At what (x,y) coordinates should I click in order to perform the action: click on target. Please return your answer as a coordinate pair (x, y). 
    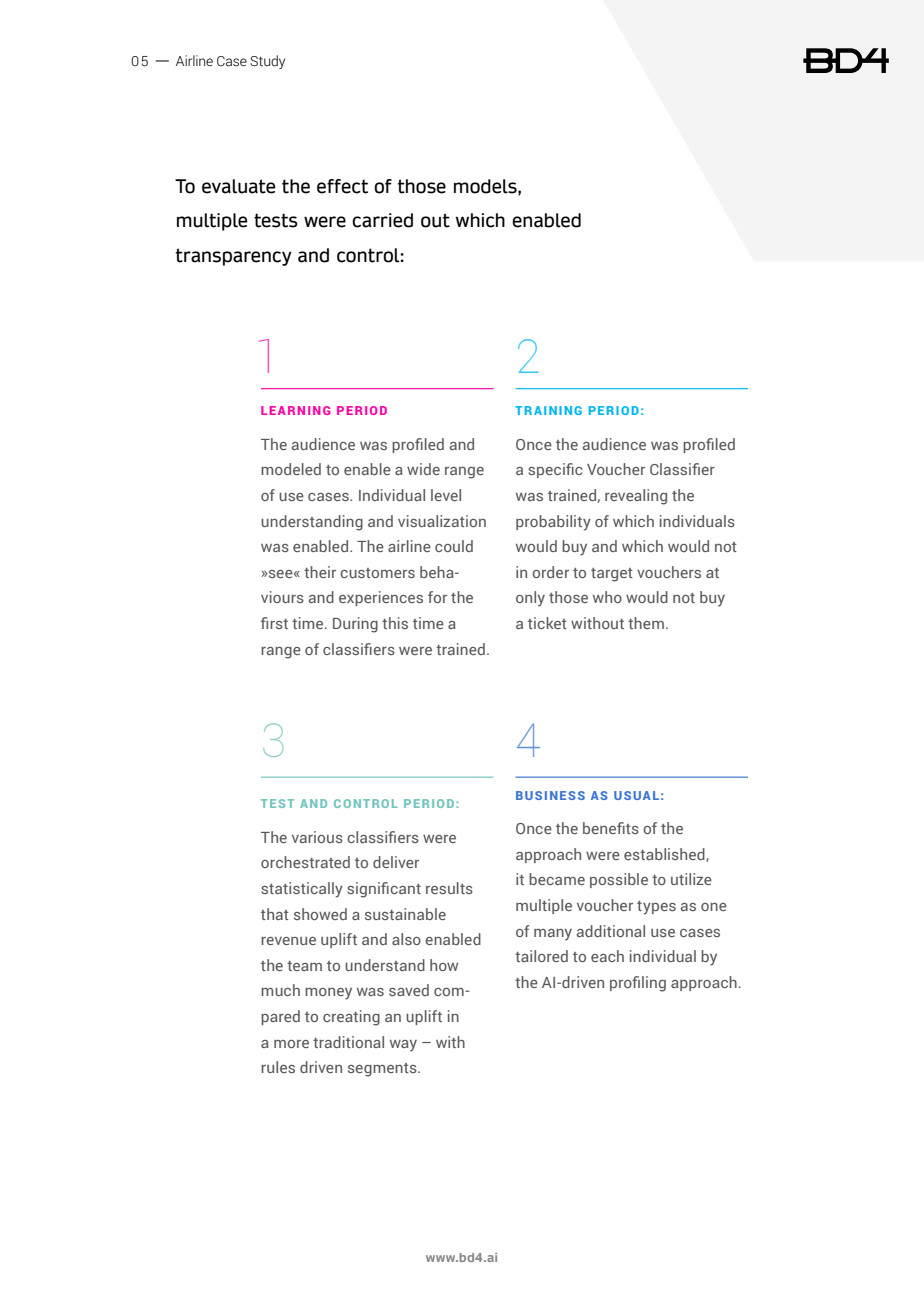
    Looking at the image, I should click on (612, 575).
